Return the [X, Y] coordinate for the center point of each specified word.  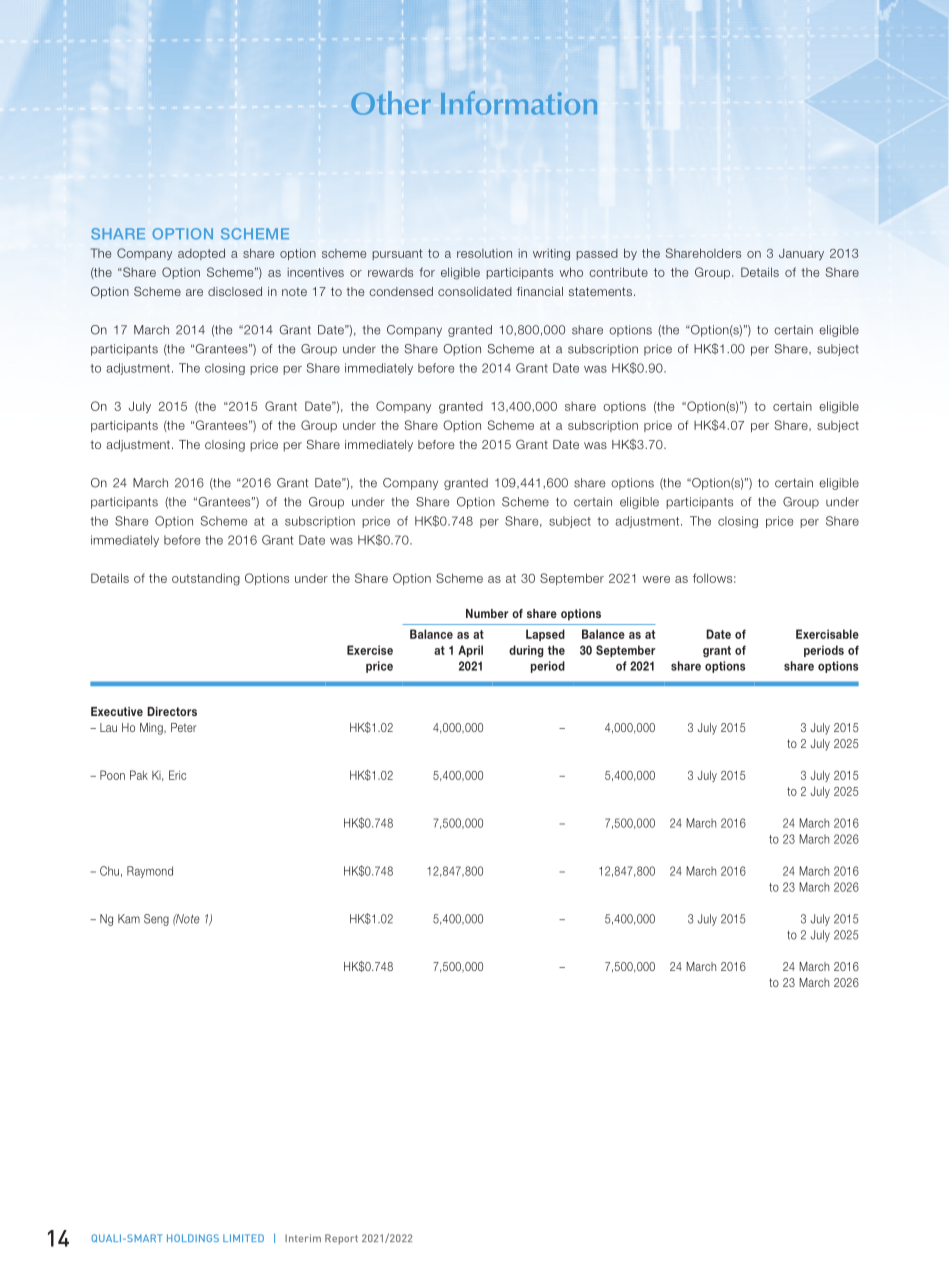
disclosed [235, 291]
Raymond [150, 872]
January [801, 254]
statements [600, 291]
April [470, 651]
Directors [172, 711]
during [526, 651]
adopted [201, 254]
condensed [401, 291]
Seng [156, 920]
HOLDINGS [193, 1238]
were [656, 579]
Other [391, 103]
